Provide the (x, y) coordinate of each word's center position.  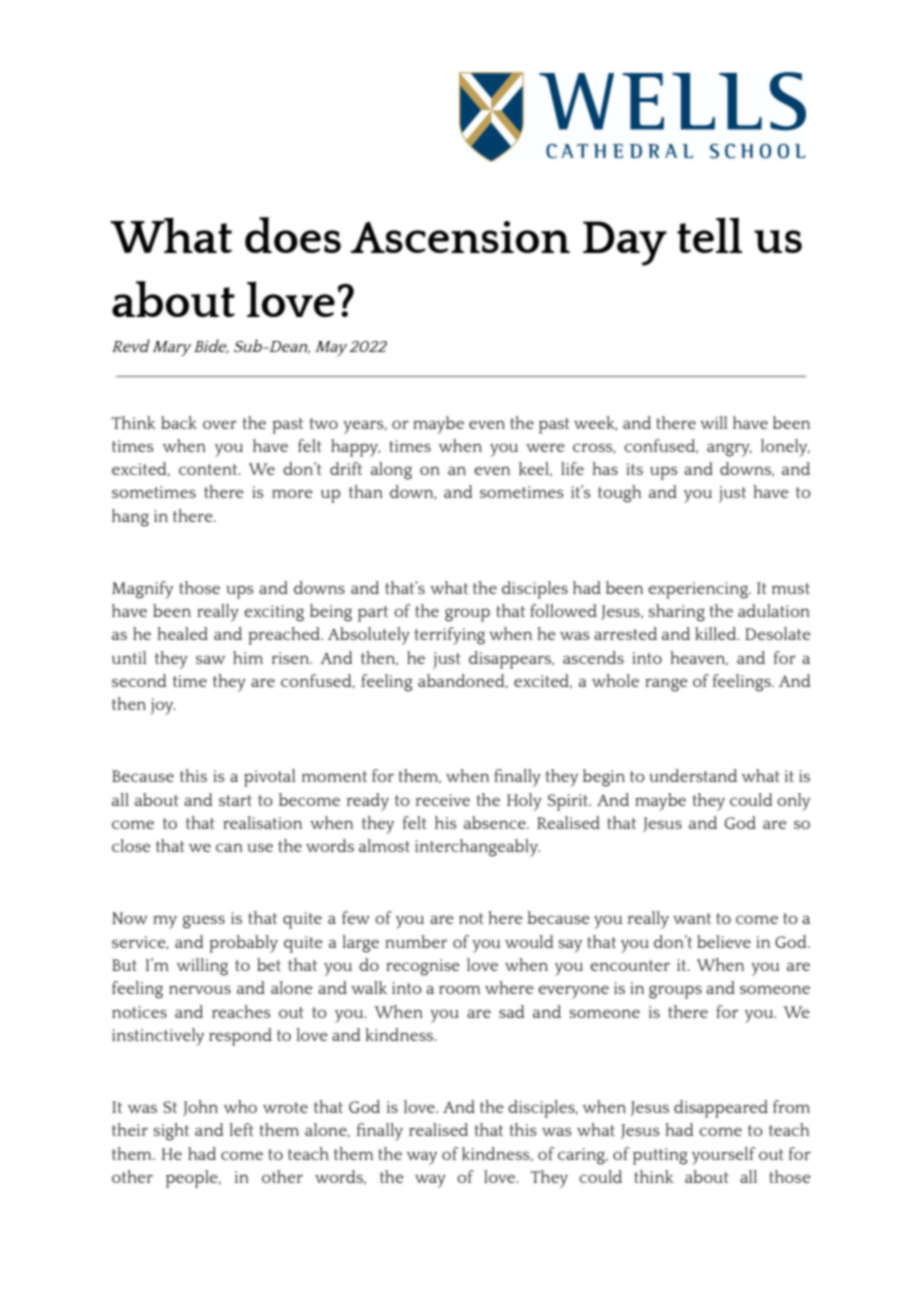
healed (182, 633)
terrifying (449, 636)
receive (443, 800)
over (220, 424)
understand (693, 775)
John (200, 1108)
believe (724, 941)
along (391, 471)
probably (243, 944)
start (235, 800)
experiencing (699, 590)
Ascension (460, 237)
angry (729, 450)
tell (709, 235)
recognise (423, 967)
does (293, 235)
